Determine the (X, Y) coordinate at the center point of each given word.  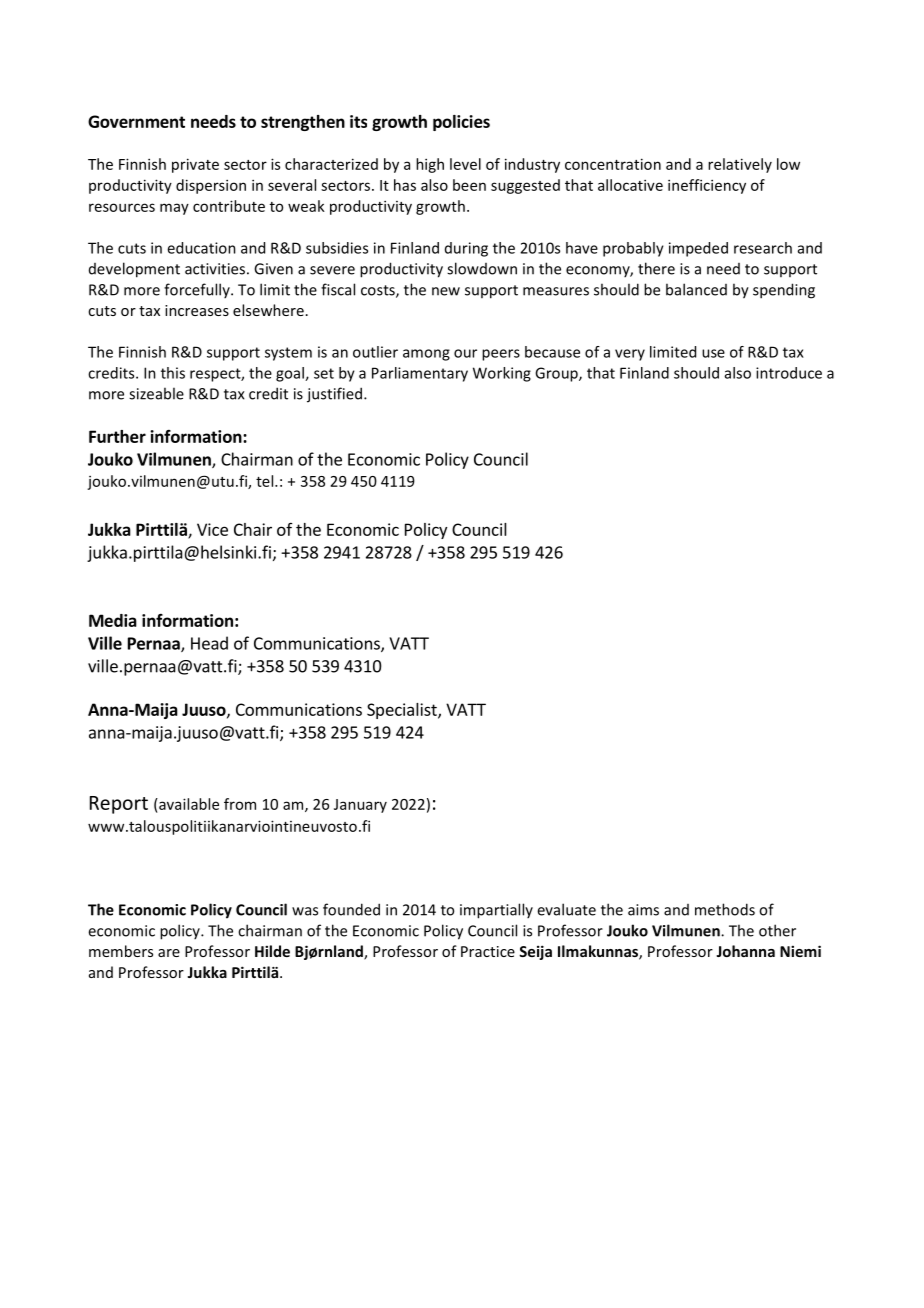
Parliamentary (420, 374)
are (169, 953)
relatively (740, 165)
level (465, 164)
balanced (696, 289)
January (360, 806)
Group (557, 374)
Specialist (403, 711)
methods (725, 909)
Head (209, 643)
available (188, 804)
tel (266, 481)
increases (197, 310)
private (195, 165)
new (446, 291)
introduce (789, 373)
